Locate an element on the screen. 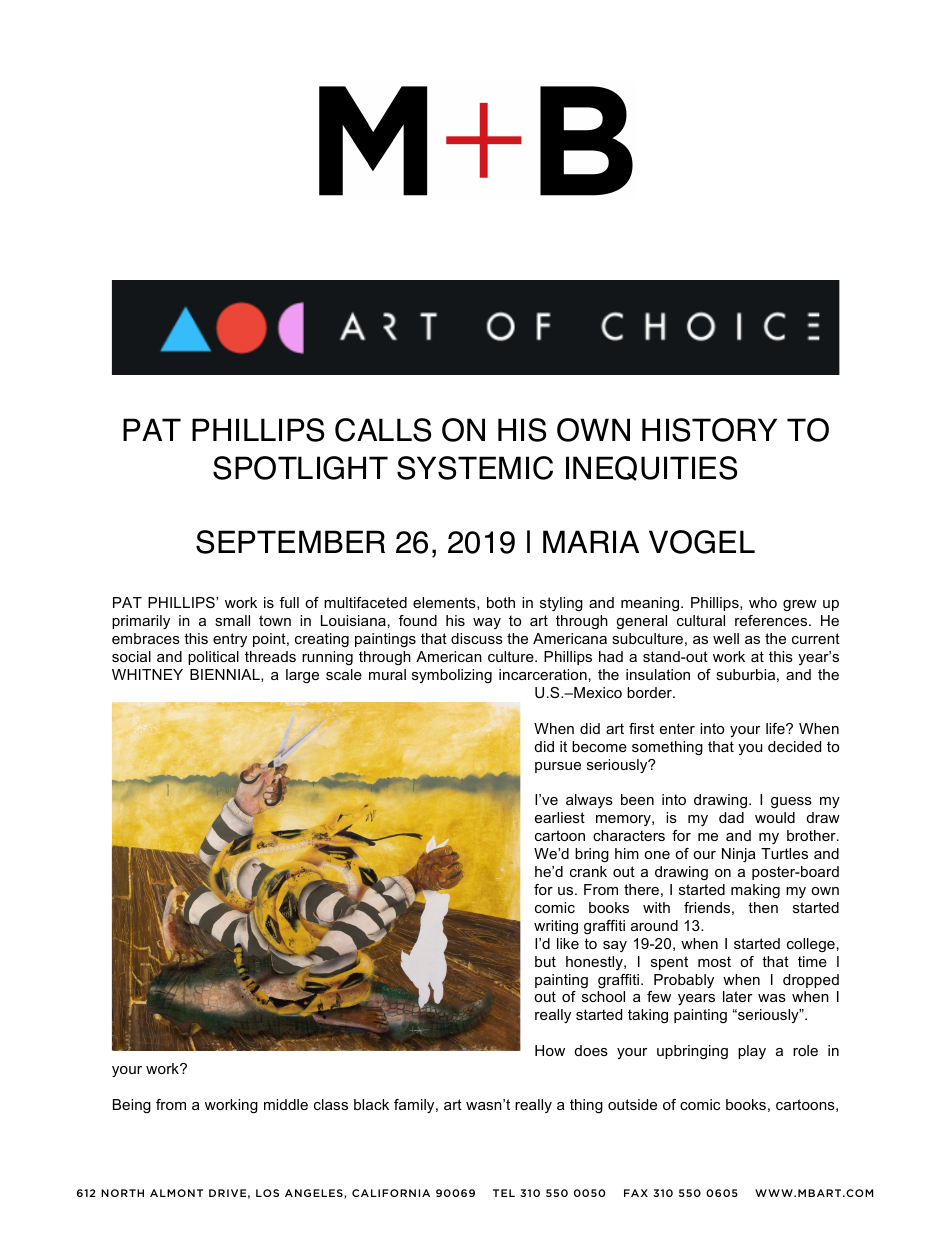 Image resolution: width=952 pixels, height=1233 pixels. SYSTEMIC is located at coordinates (475, 468).
